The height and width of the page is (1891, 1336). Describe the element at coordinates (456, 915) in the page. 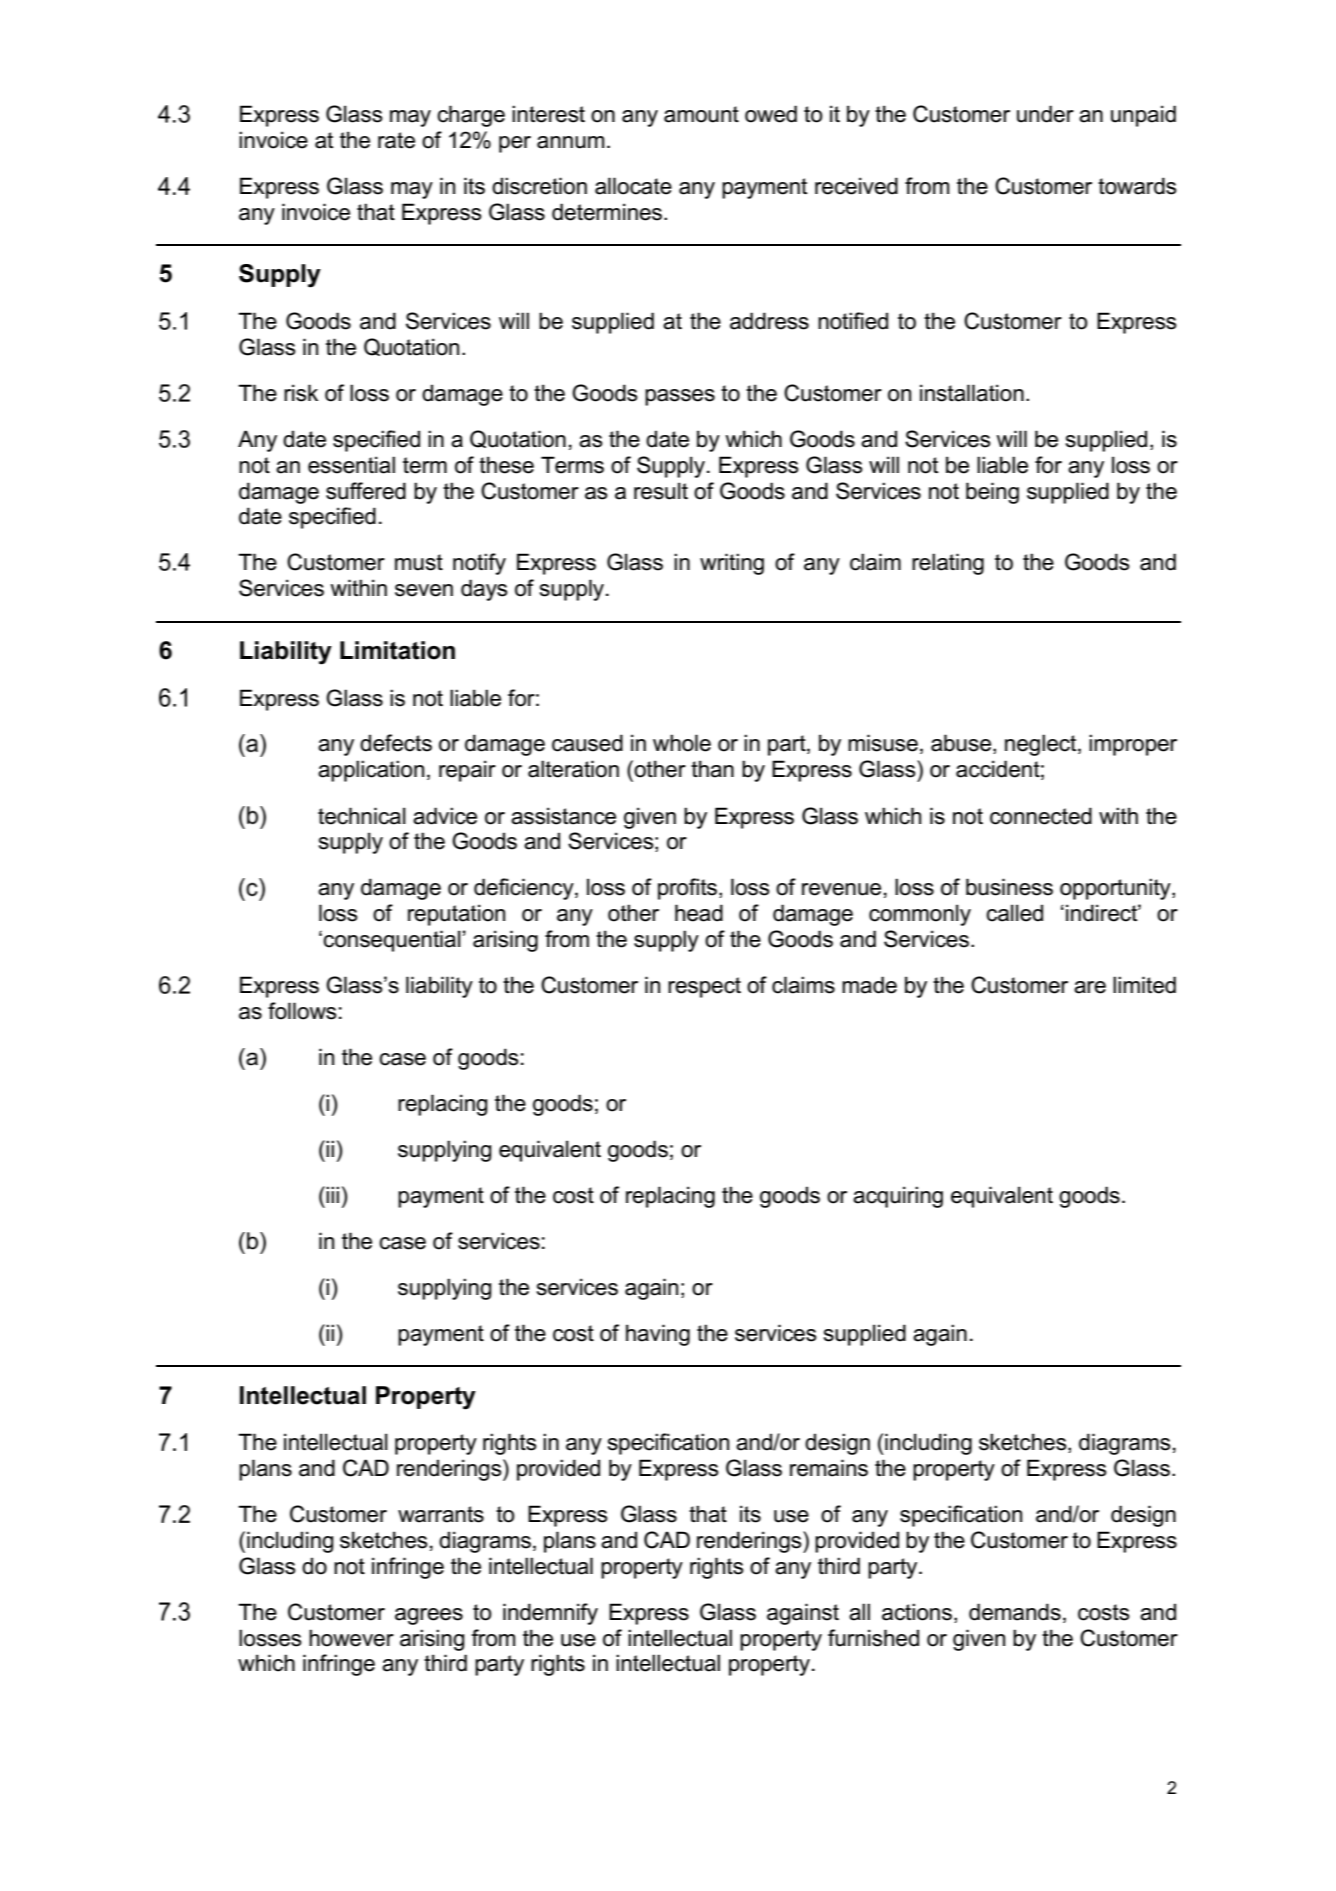

I see `reputation` at that location.
